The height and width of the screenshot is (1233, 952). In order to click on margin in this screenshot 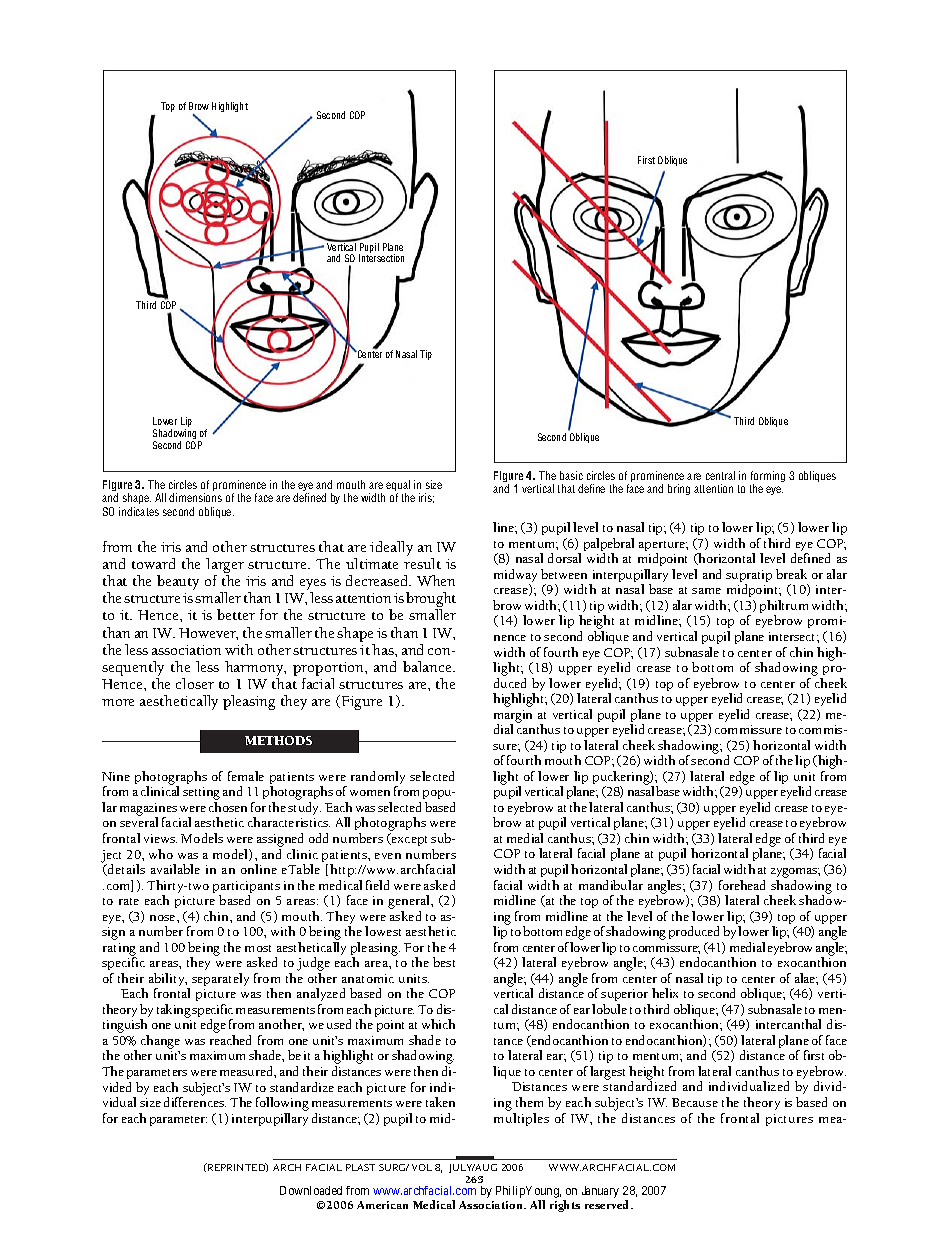, I will do `click(513, 717)`.
